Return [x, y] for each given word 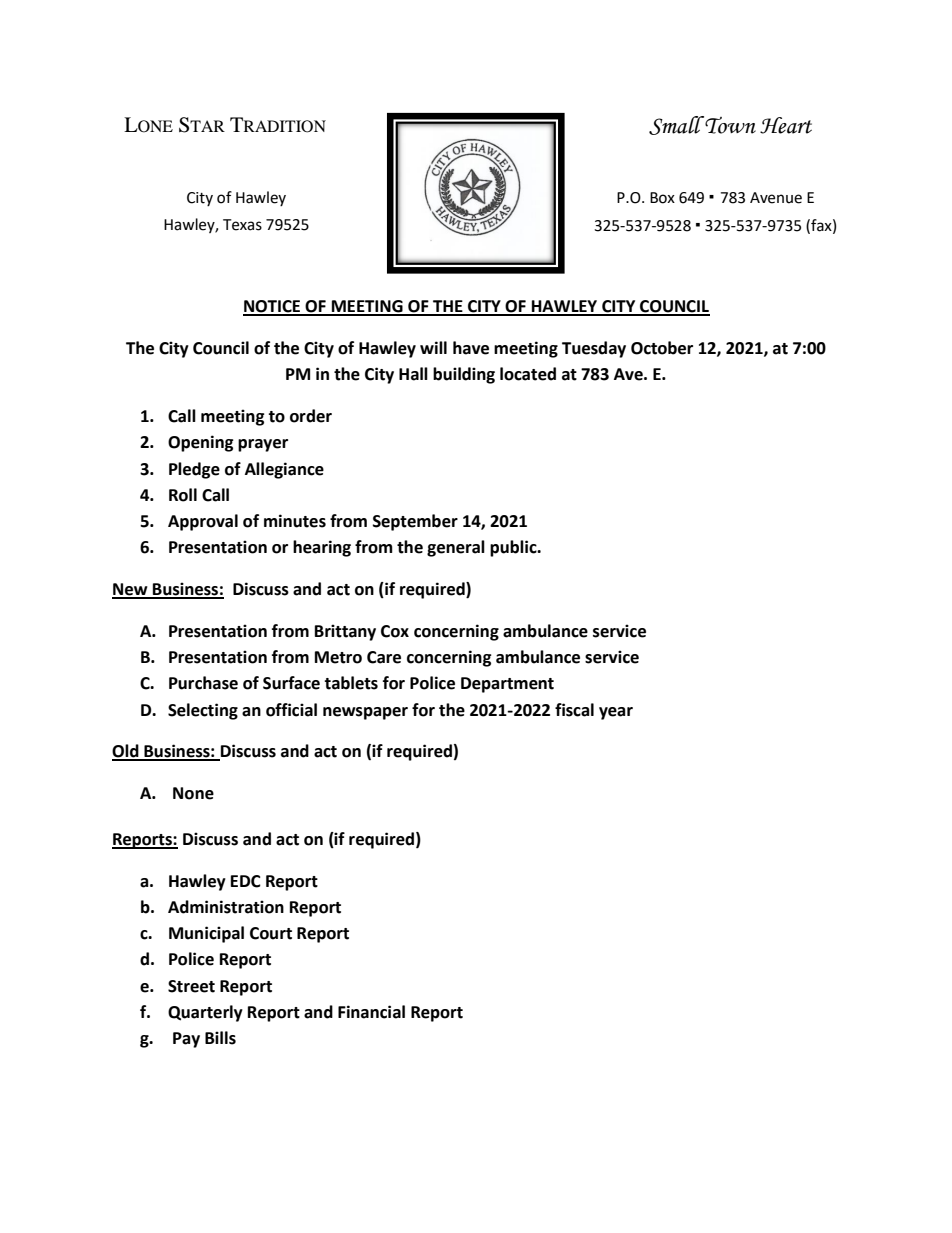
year [616, 713]
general [456, 548]
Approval [203, 522]
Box [662, 198]
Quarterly [205, 1013]
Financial [371, 1012]
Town [729, 125]
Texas [242, 225]
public [514, 548]
